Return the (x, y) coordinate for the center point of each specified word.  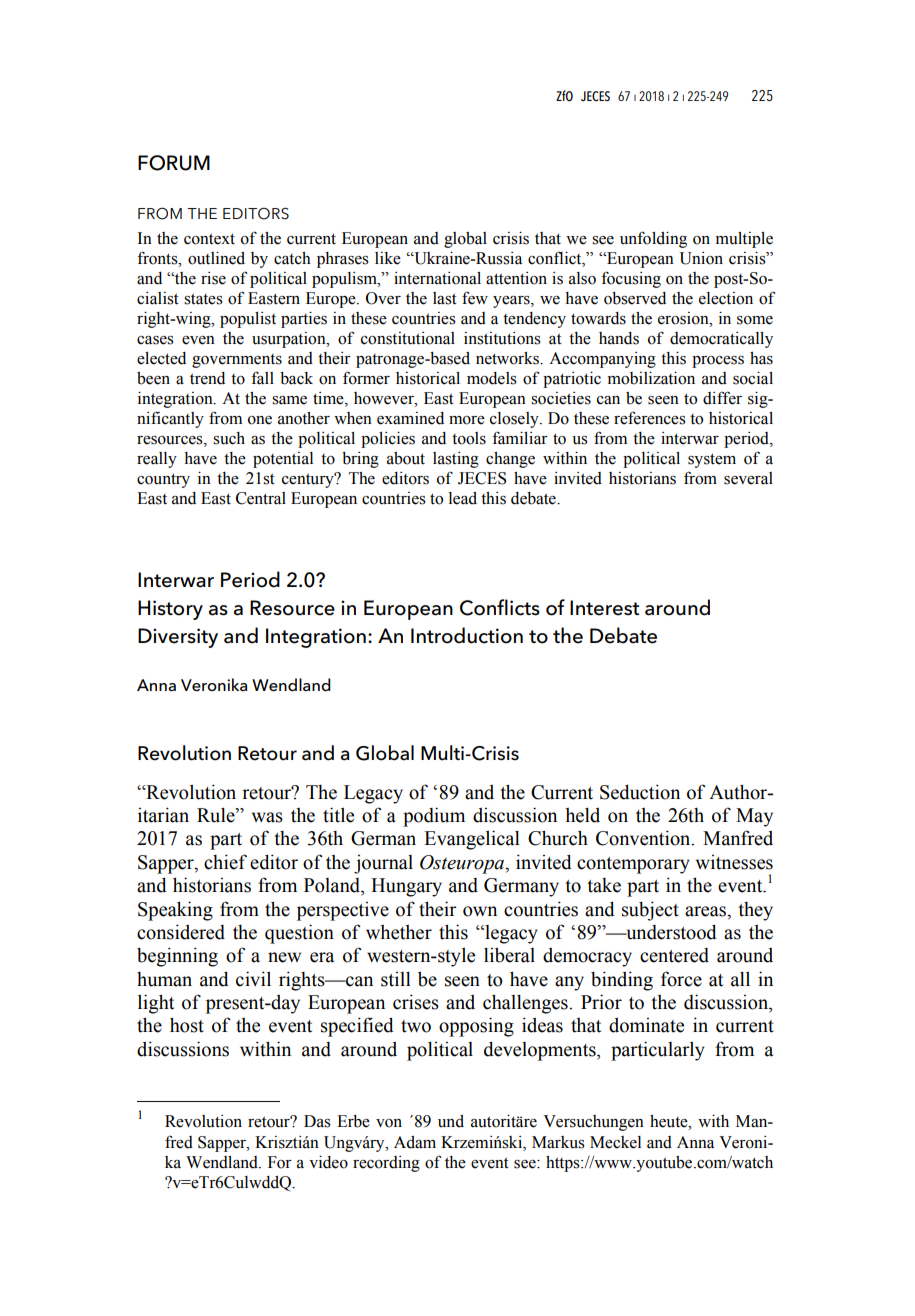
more (467, 420)
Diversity (178, 638)
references (650, 418)
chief (225, 862)
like (388, 258)
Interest (604, 608)
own (480, 911)
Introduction (467, 635)
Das (317, 1121)
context (209, 239)
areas (707, 911)
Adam (415, 1142)
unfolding (653, 239)
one (260, 420)
